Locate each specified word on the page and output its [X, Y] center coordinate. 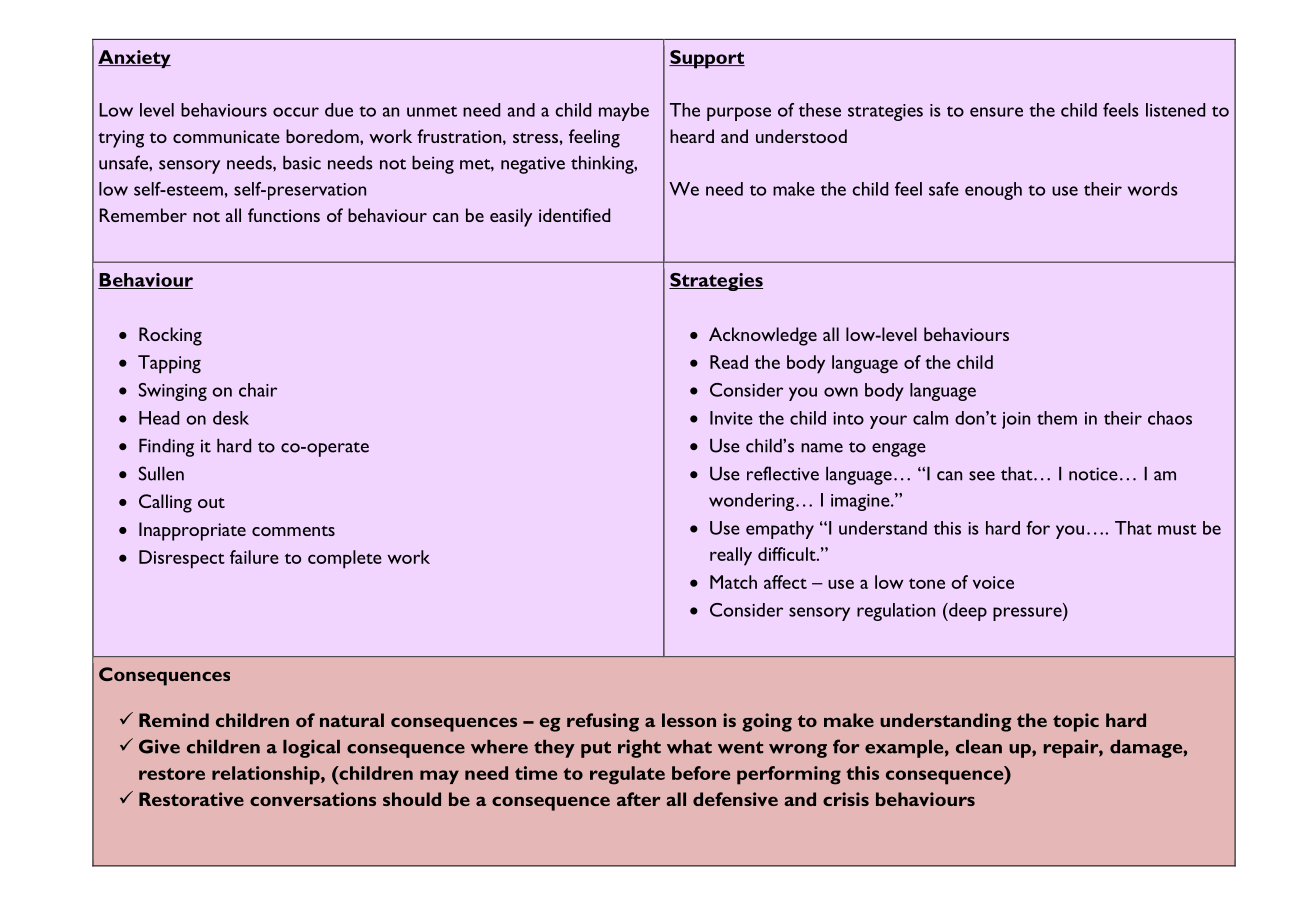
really [731, 556]
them [1057, 418]
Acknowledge [763, 336]
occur [296, 112]
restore [172, 774]
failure [254, 557]
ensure [996, 112]
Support [707, 59]
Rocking [170, 336]
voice [993, 582]
